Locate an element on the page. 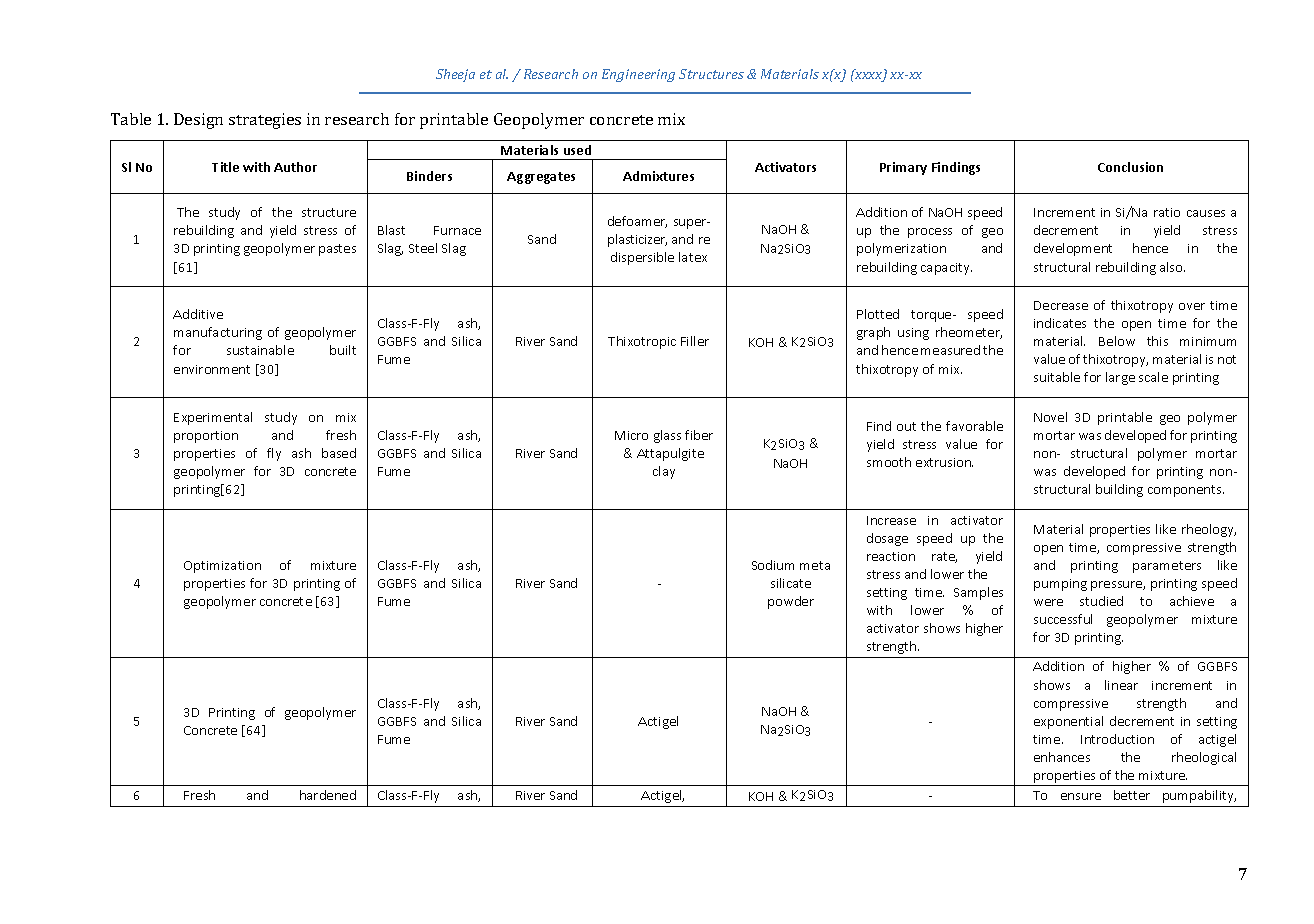 The width and height of the document is (1314, 924). indicates is located at coordinates (1060, 323).
